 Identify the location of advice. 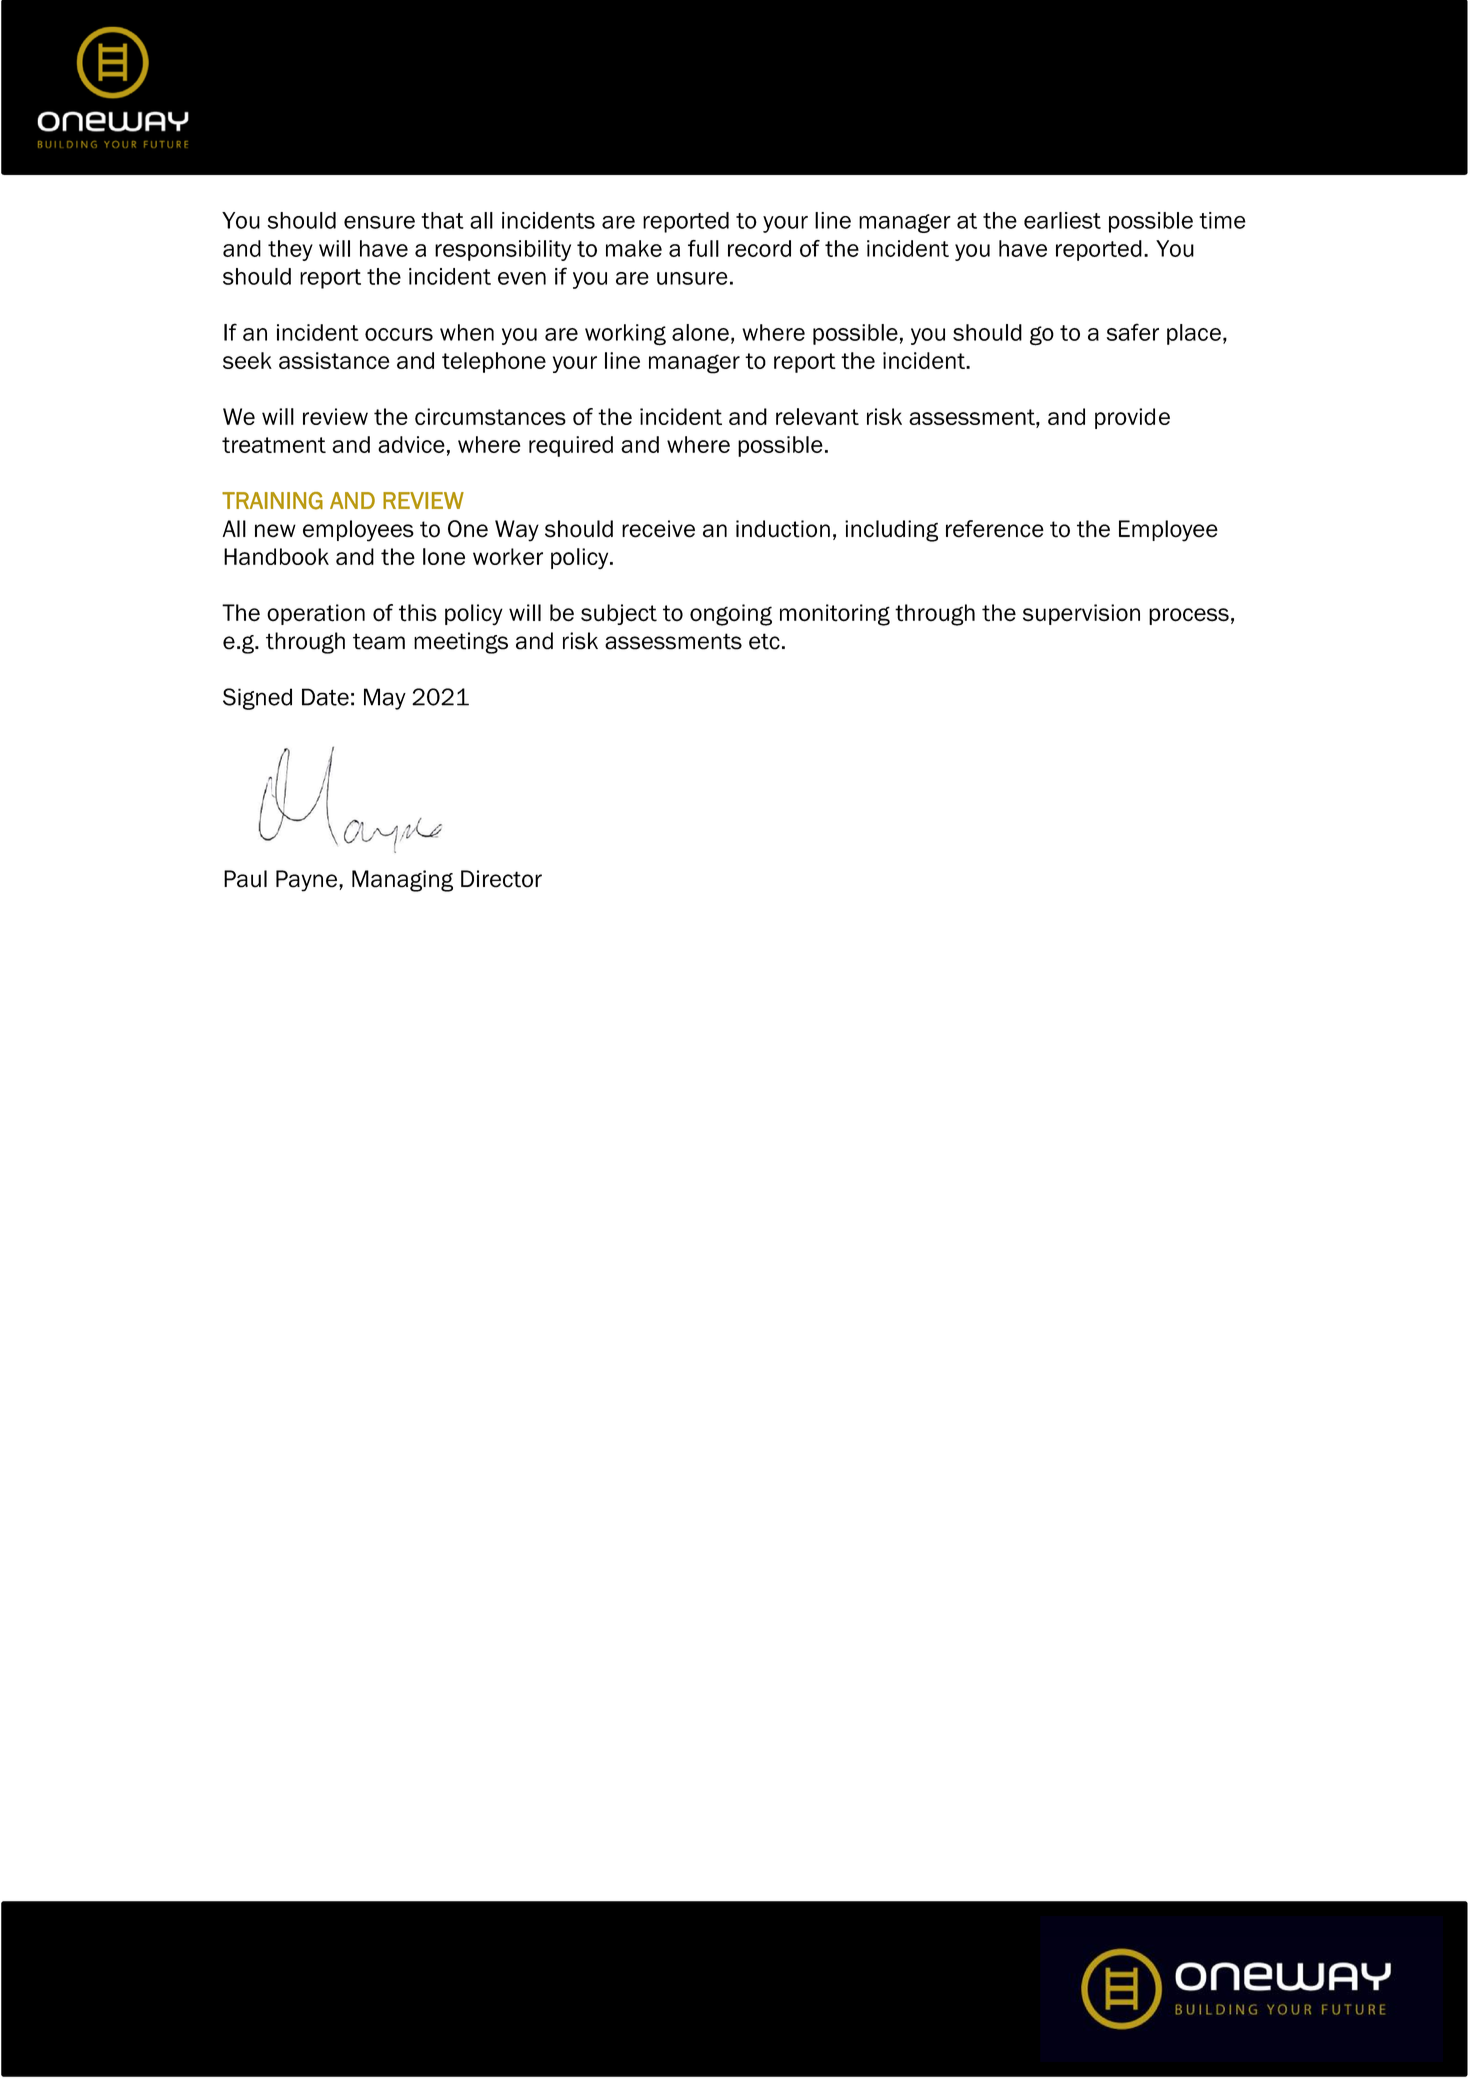
(411, 444).
